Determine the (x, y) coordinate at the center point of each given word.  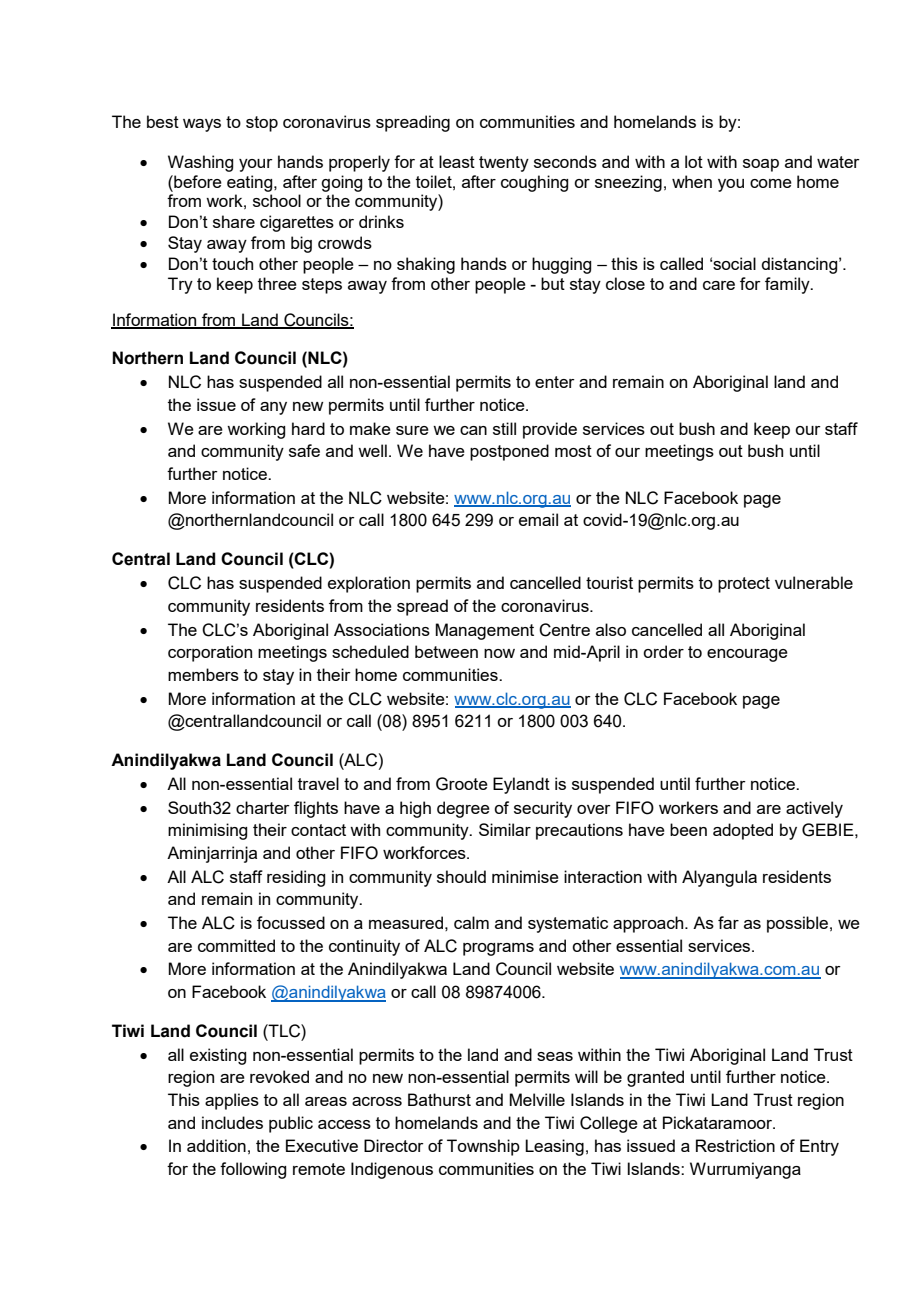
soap (761, 165)
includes (232, 1122)
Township (483, 1147)
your (256, 165)
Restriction (735, 1145)
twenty (504, 164)
